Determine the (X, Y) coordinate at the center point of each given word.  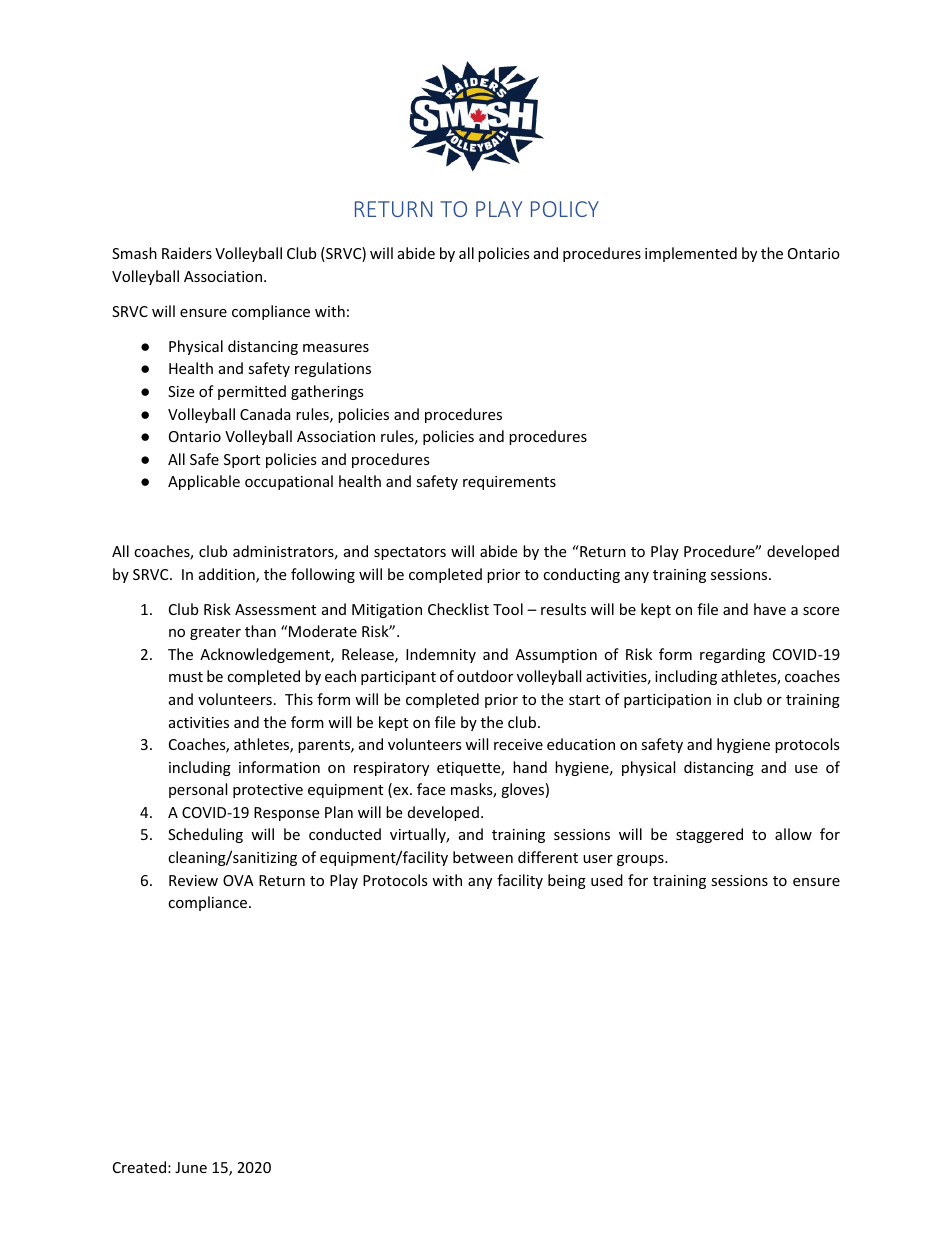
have (770, 609)
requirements (509, 483)
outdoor (485, 676)
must (186, 677)
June (191, 1167)
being (567, 881)
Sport (242, 461)
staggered (709, 835)
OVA (238, 880)
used (607, 880)
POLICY (565, 209)
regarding (732, 655)
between (483, 857)
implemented (691, 254)
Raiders (187, 253)
